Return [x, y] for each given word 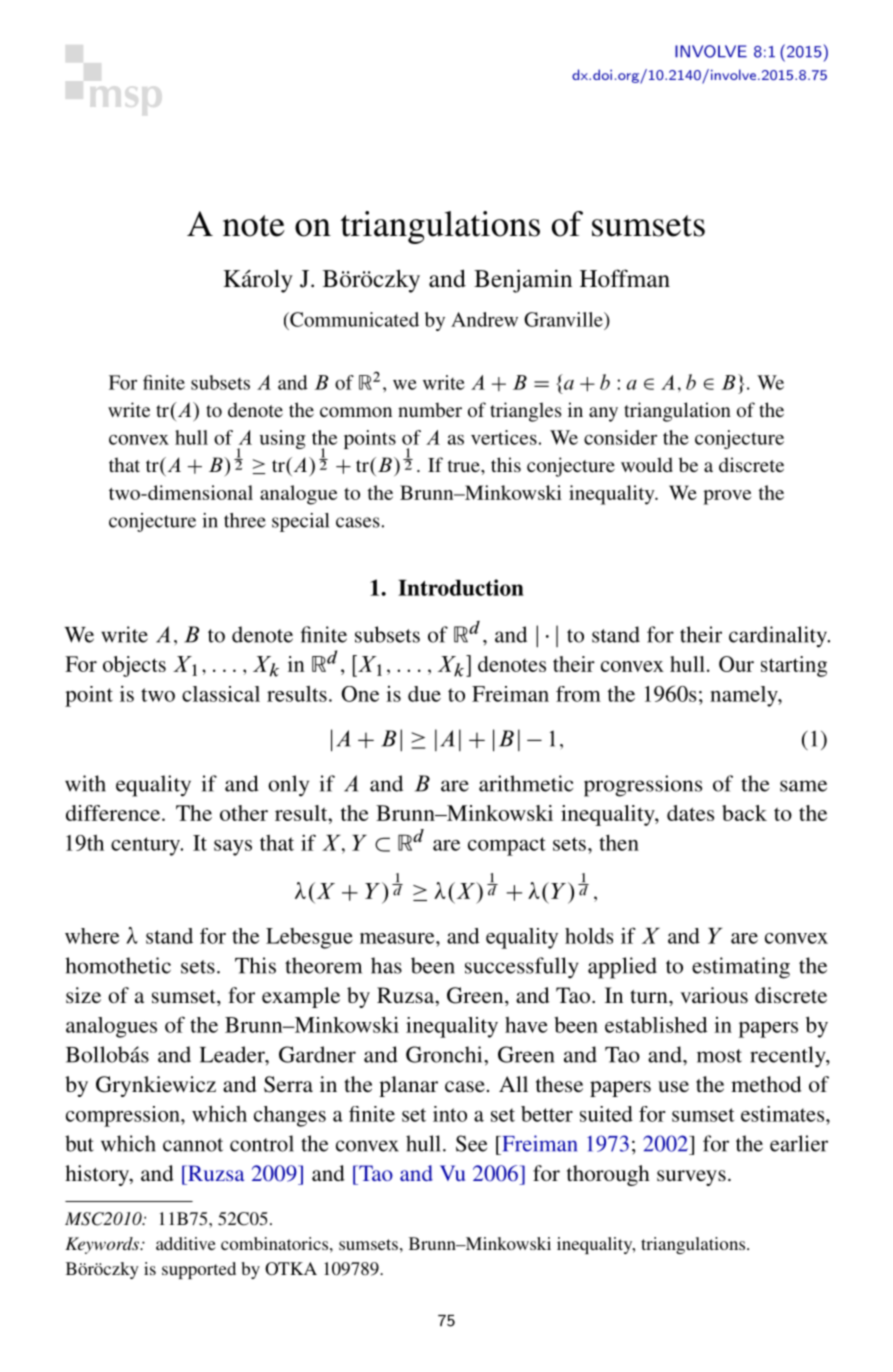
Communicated [353, 319]
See [471, 1143]
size [83, 995]
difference [114, 813]
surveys [691, 1178]
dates [690, 813]
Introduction [461, 587]
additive [186, 1243]
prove [727, 497]
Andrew [484, 319]
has [386, 965]
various [714, 995]
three [245, 520]
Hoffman [625, 278]
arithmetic [526, 783]
